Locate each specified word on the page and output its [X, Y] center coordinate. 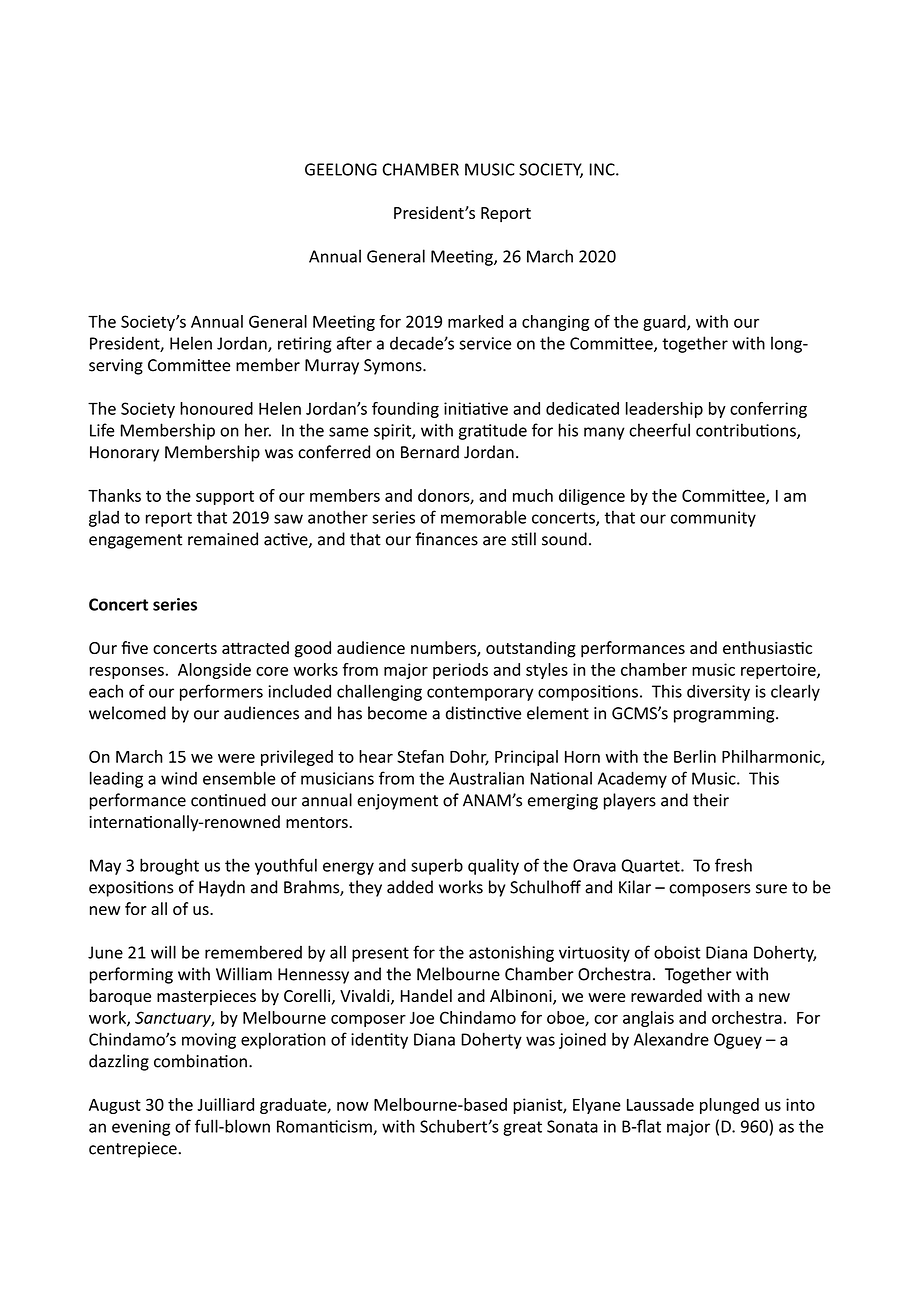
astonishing [511, 953]
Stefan [420, 756]
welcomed [127, 713]
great [522, 1128]
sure [771, 889]
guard [665, 323]
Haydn [222, 888]
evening [141, 1128]
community [713, 519]
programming [725, 715]
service [485, 343]
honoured [216, 408]
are [494, 541]
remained [223, 539]
